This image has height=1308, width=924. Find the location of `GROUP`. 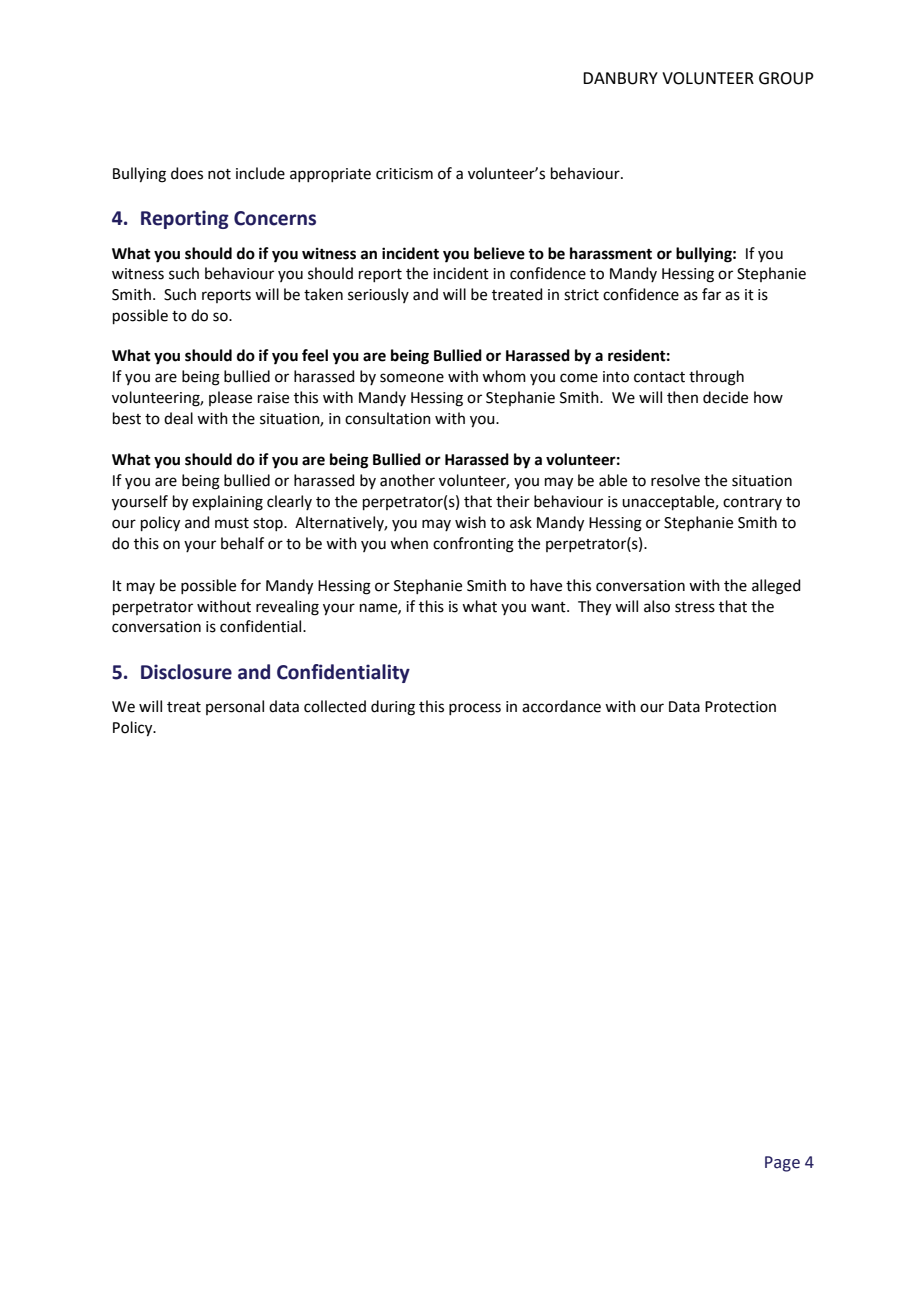

GROUP is located at coordinates (786, 78).
